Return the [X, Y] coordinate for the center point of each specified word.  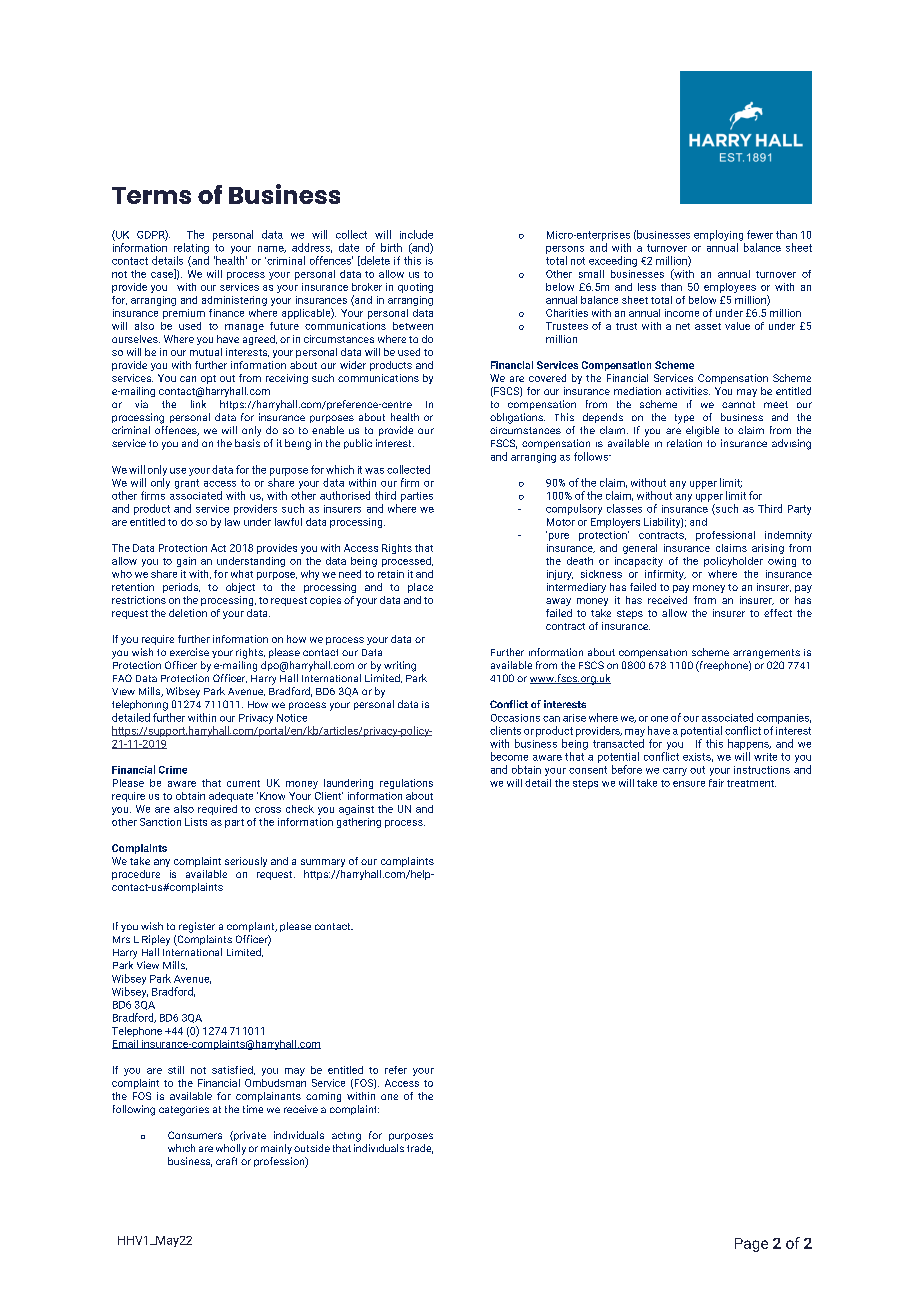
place [420, 588]
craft [226, 1161]
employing [718, 235]
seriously [246, 862]
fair [716, 783]
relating [191, 248]
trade [420, 1149]
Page [751, 1245]
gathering [359, 823]
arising [768, 549]
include [416, 234]
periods [181, 588]
